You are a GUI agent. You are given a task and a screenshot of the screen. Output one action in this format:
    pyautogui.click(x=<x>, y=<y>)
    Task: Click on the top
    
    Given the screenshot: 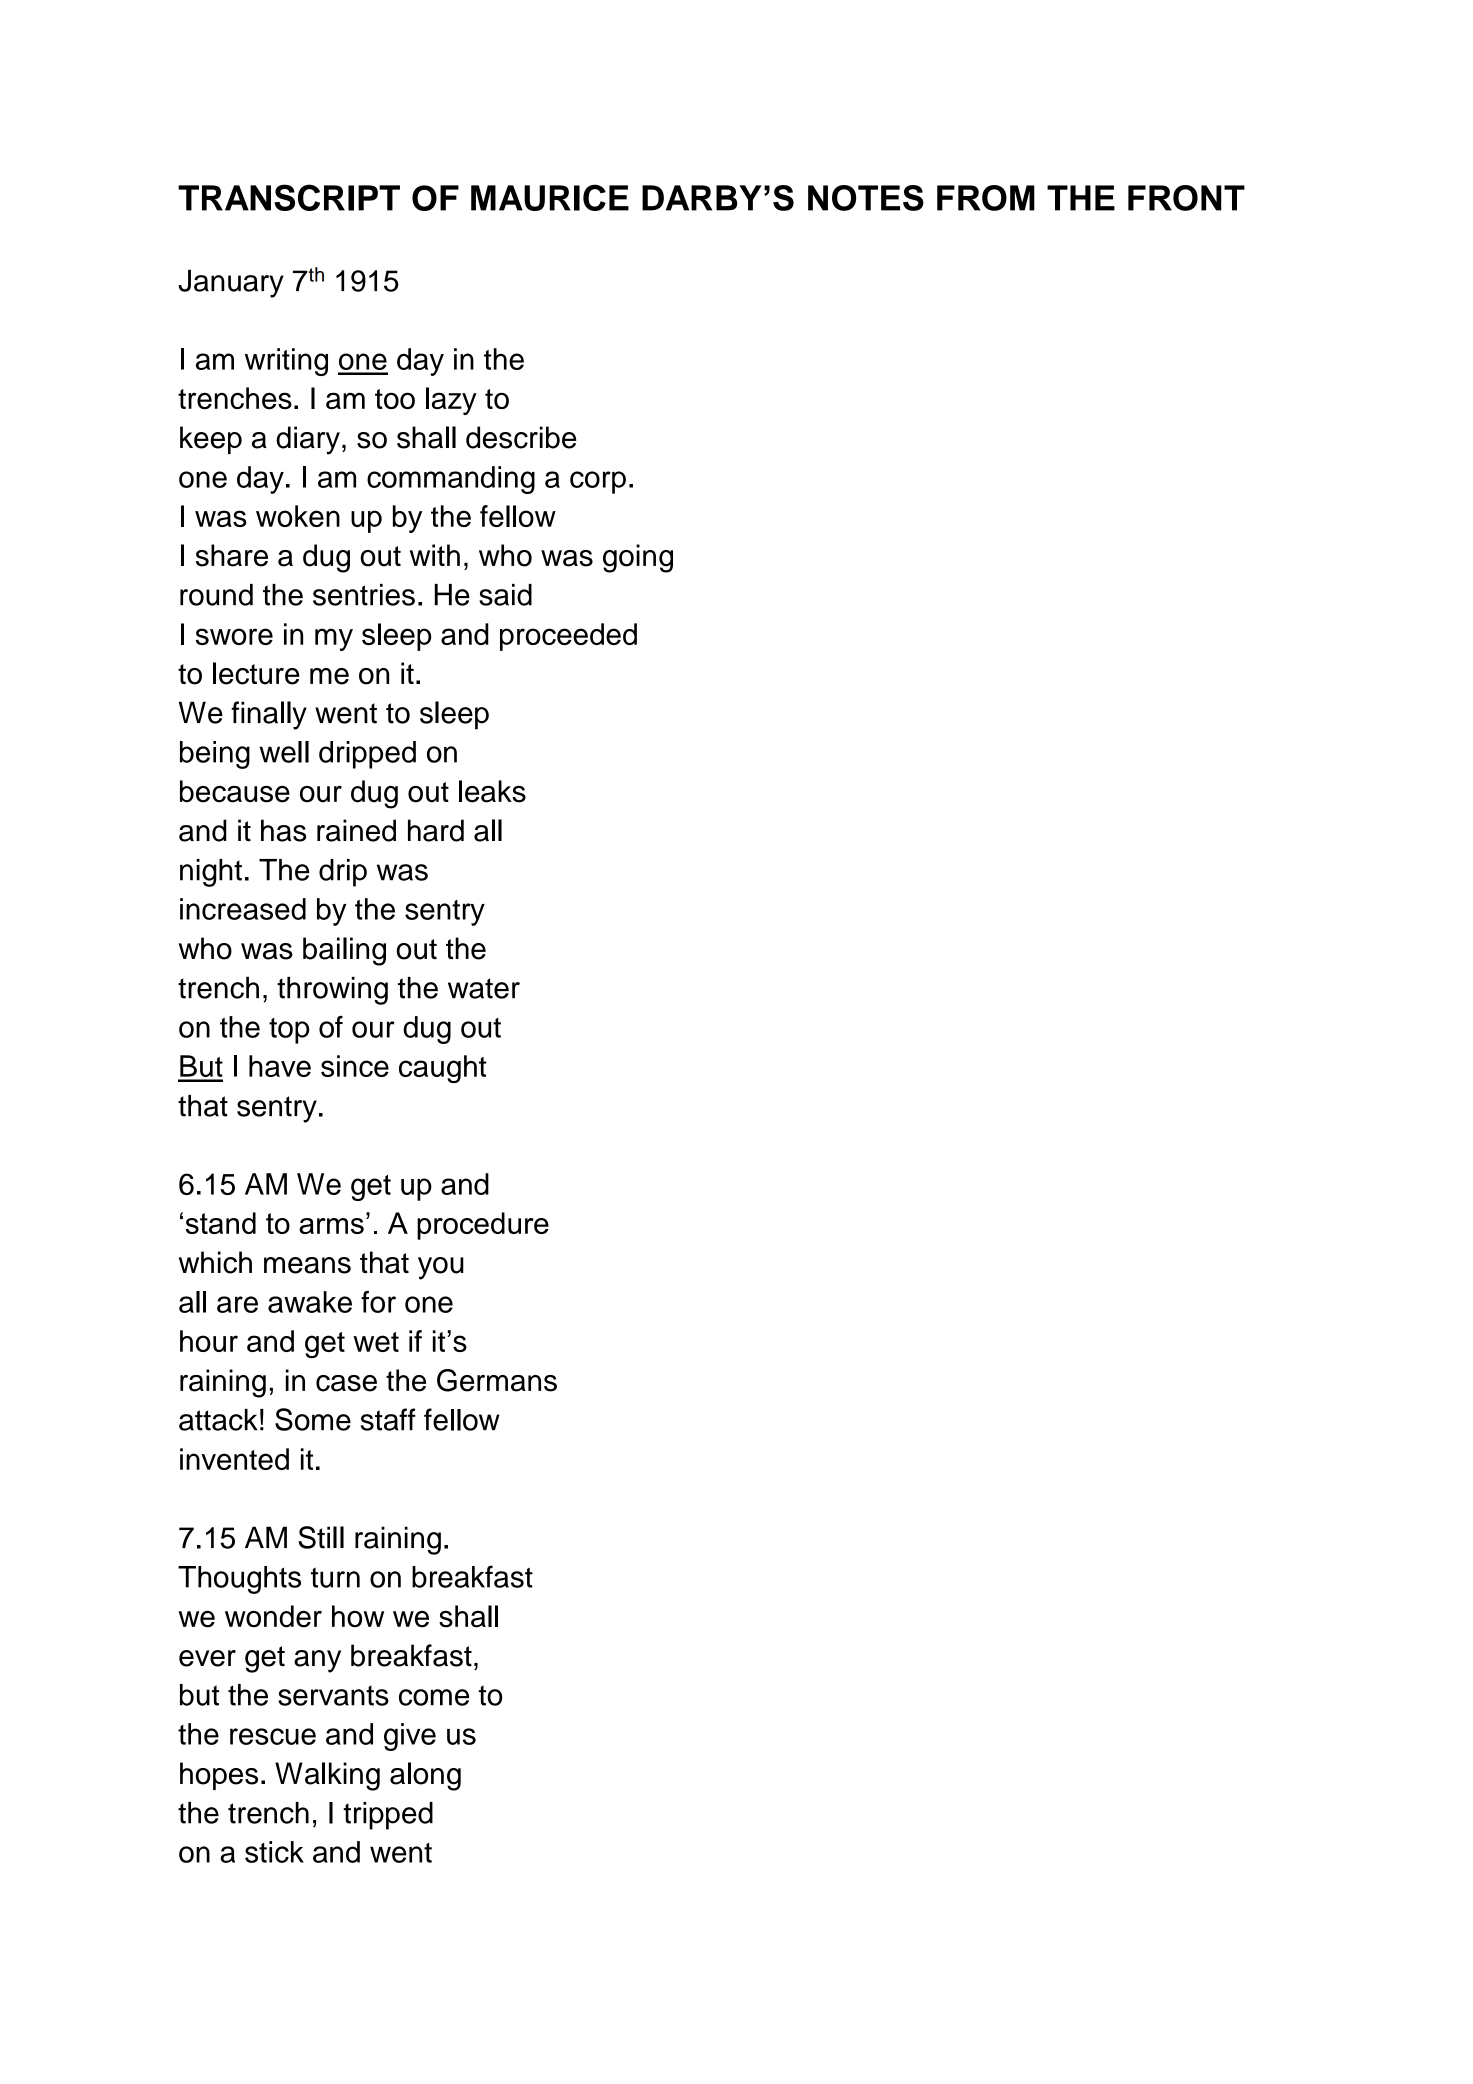 What is the action you would take?
    pyautogui.click(x=289, y=1031)
